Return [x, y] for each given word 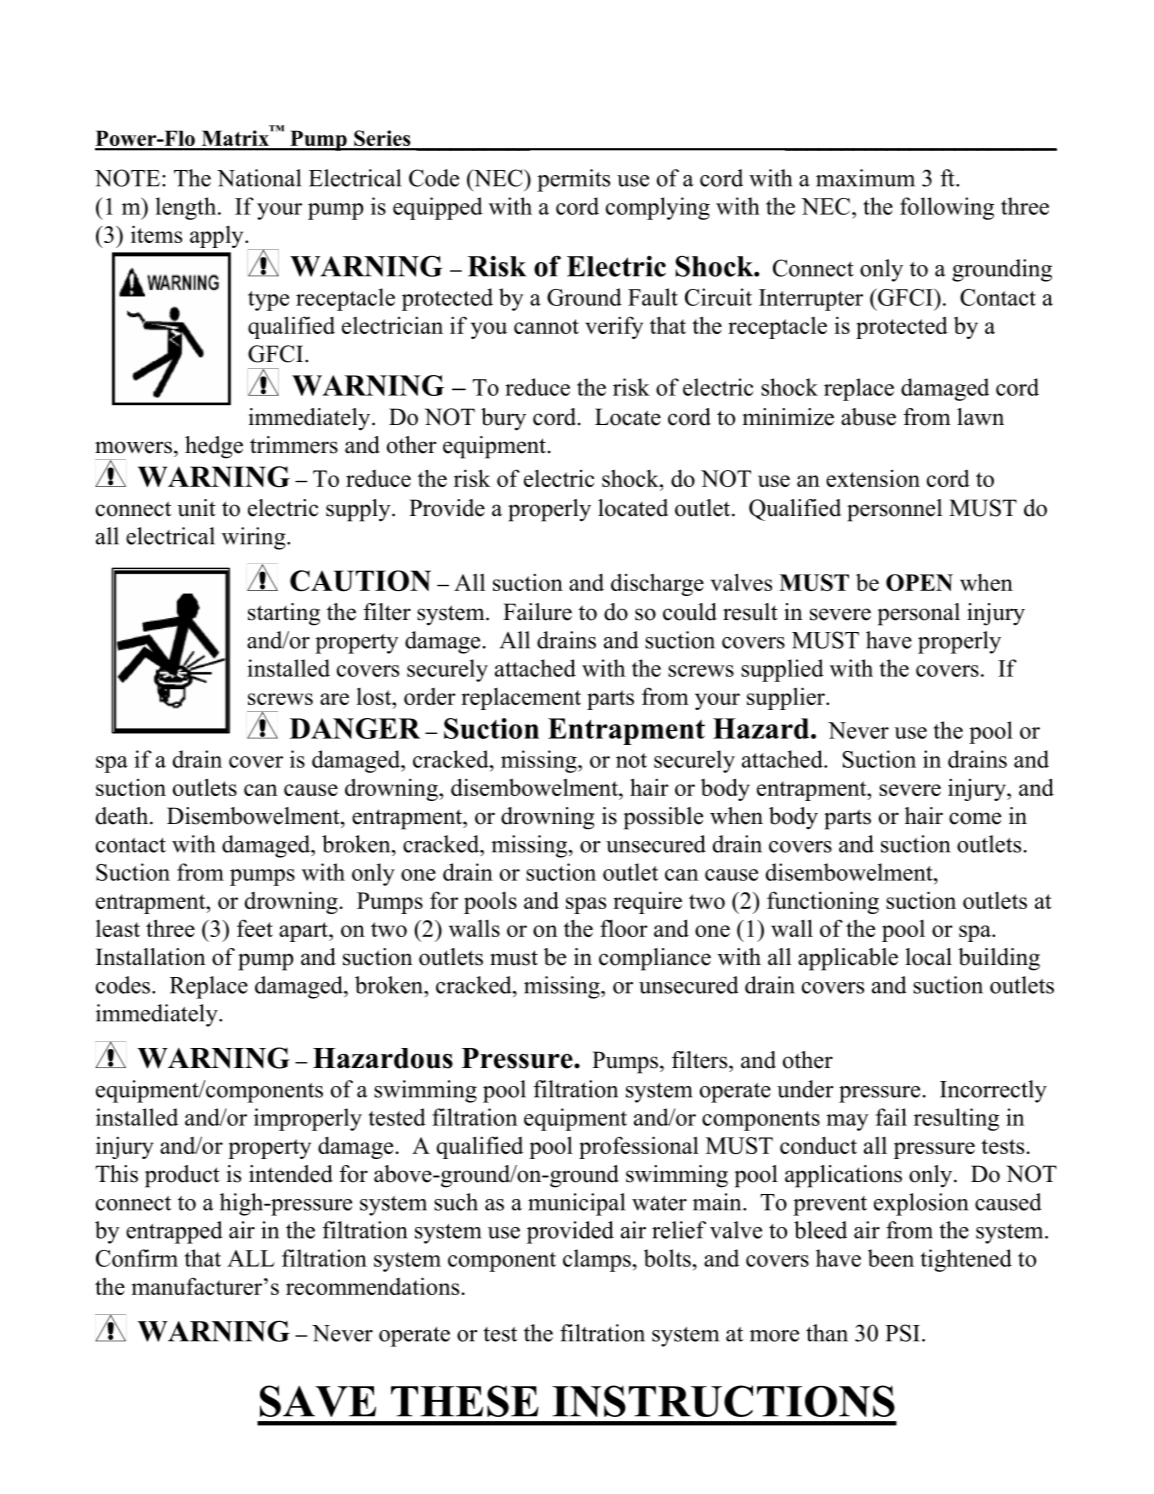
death [123, 816]
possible [663, 818]
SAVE [318, 1401]
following [947, 208]
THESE [465, 1401]
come [975, 818]
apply [218, 237]
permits [573, 180]
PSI [902, 1333]
